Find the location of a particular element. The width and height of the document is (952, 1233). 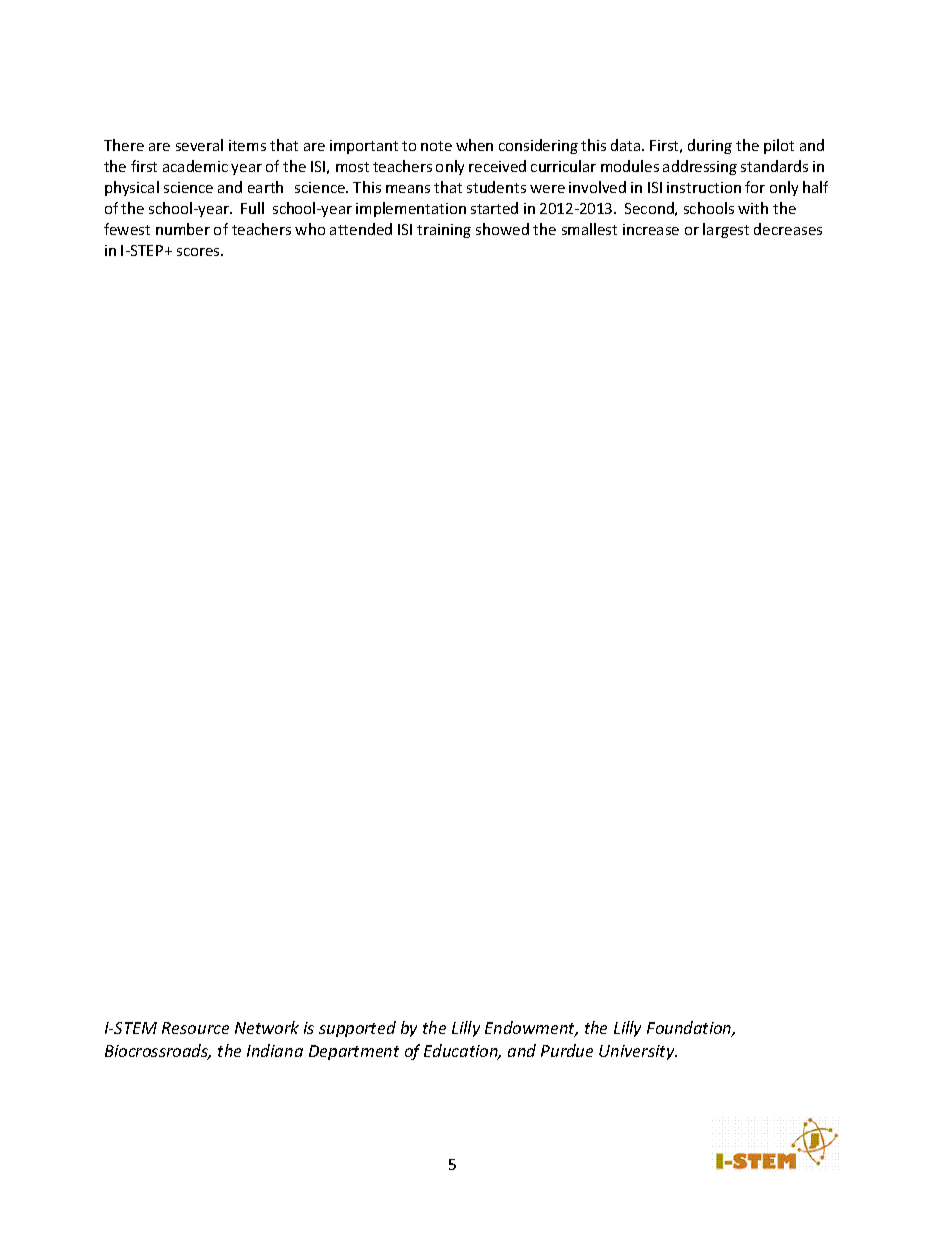

supported is located at coordinates (357, 1029).
